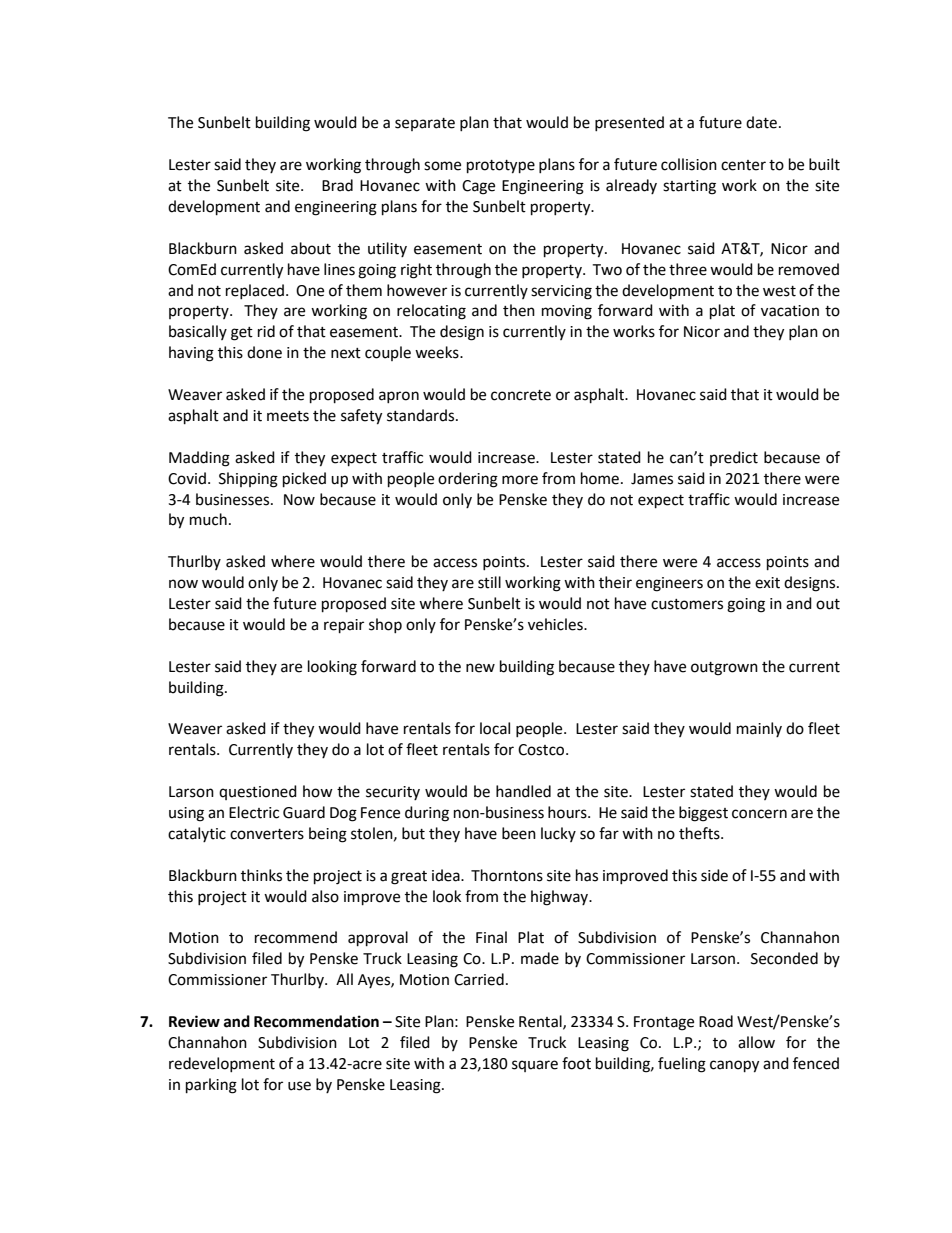 The image size is (952, 1233). Describe the element at coordinates (743, 165) in the screenshot. I see `center` at that location.
